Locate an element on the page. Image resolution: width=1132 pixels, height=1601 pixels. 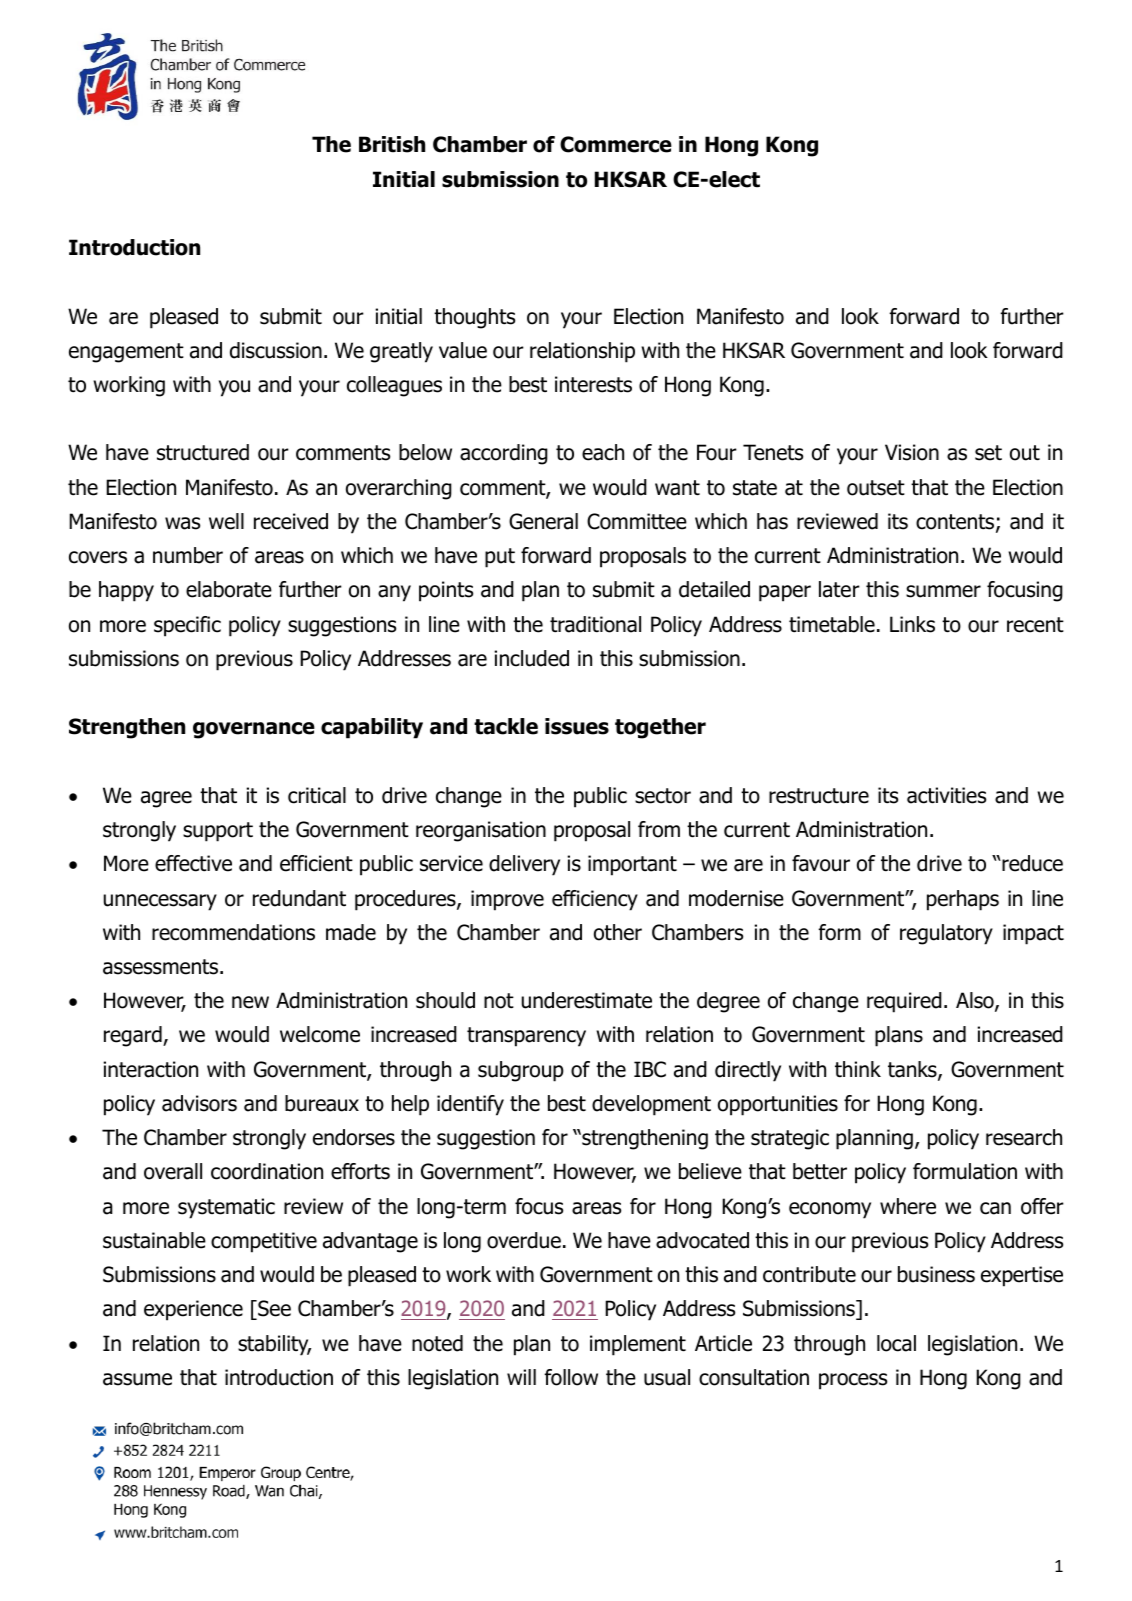
issues is located at coordinates (577, 726).
